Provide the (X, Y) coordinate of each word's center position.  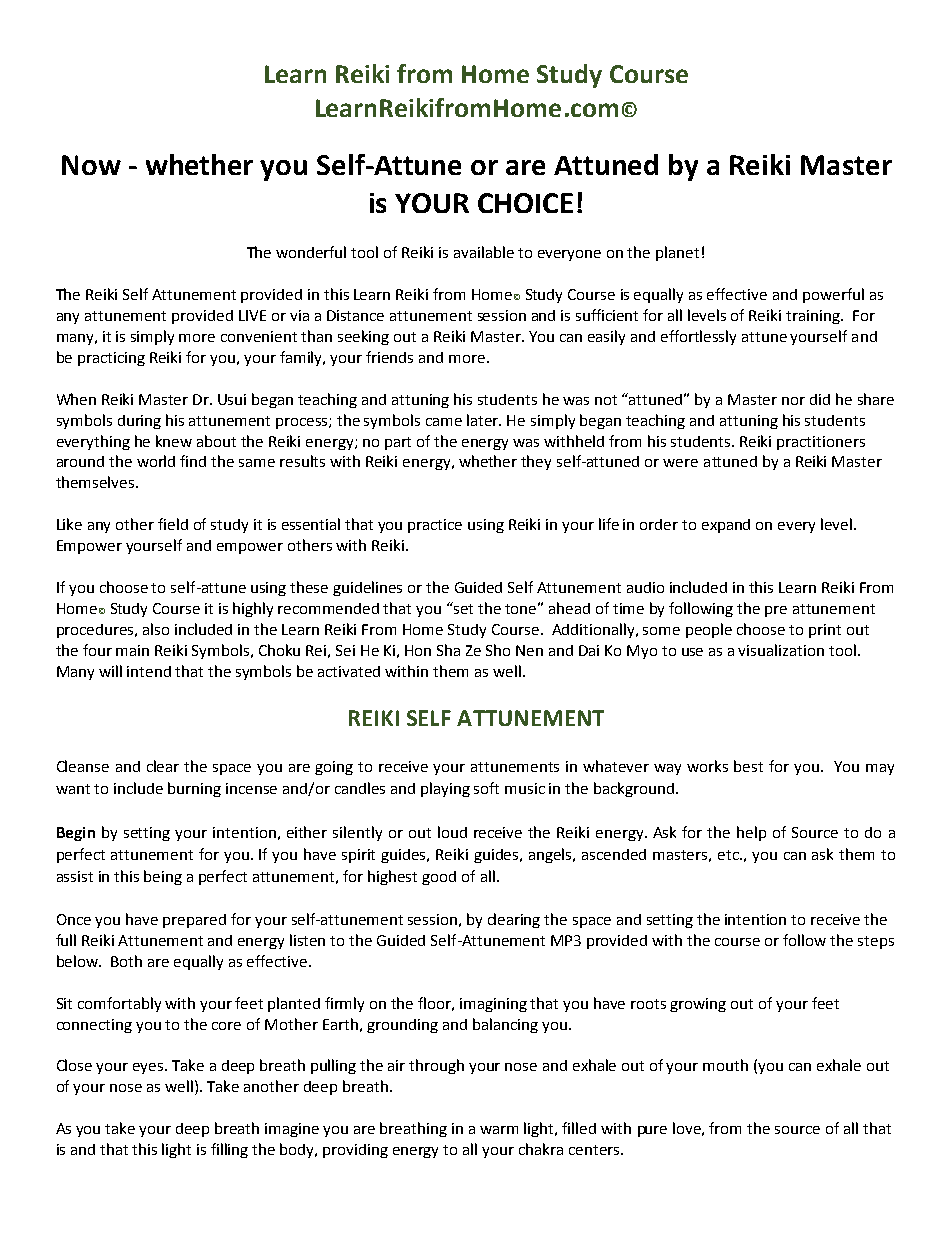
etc (729, 855)
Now (91, 165)
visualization (781, 650)
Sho (498, 650)
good (439, 878)
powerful (833, 295)
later (484, 420)
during (139, 422)
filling (229, 1150)
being (163, 877)
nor (793, 401)
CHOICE (525, 203)
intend (149, 671)
